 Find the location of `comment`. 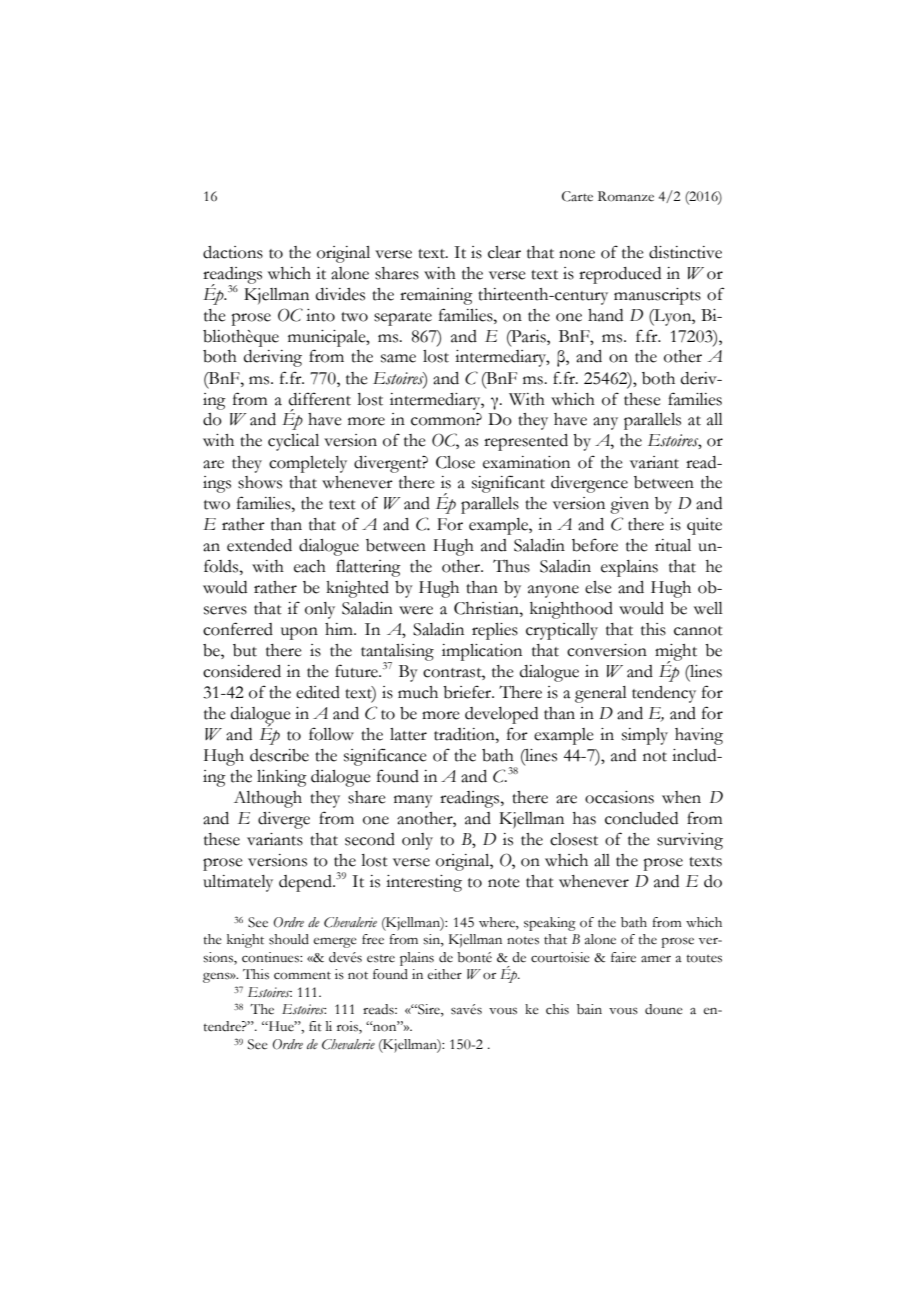

comment is located at coordinates (302, 975).
